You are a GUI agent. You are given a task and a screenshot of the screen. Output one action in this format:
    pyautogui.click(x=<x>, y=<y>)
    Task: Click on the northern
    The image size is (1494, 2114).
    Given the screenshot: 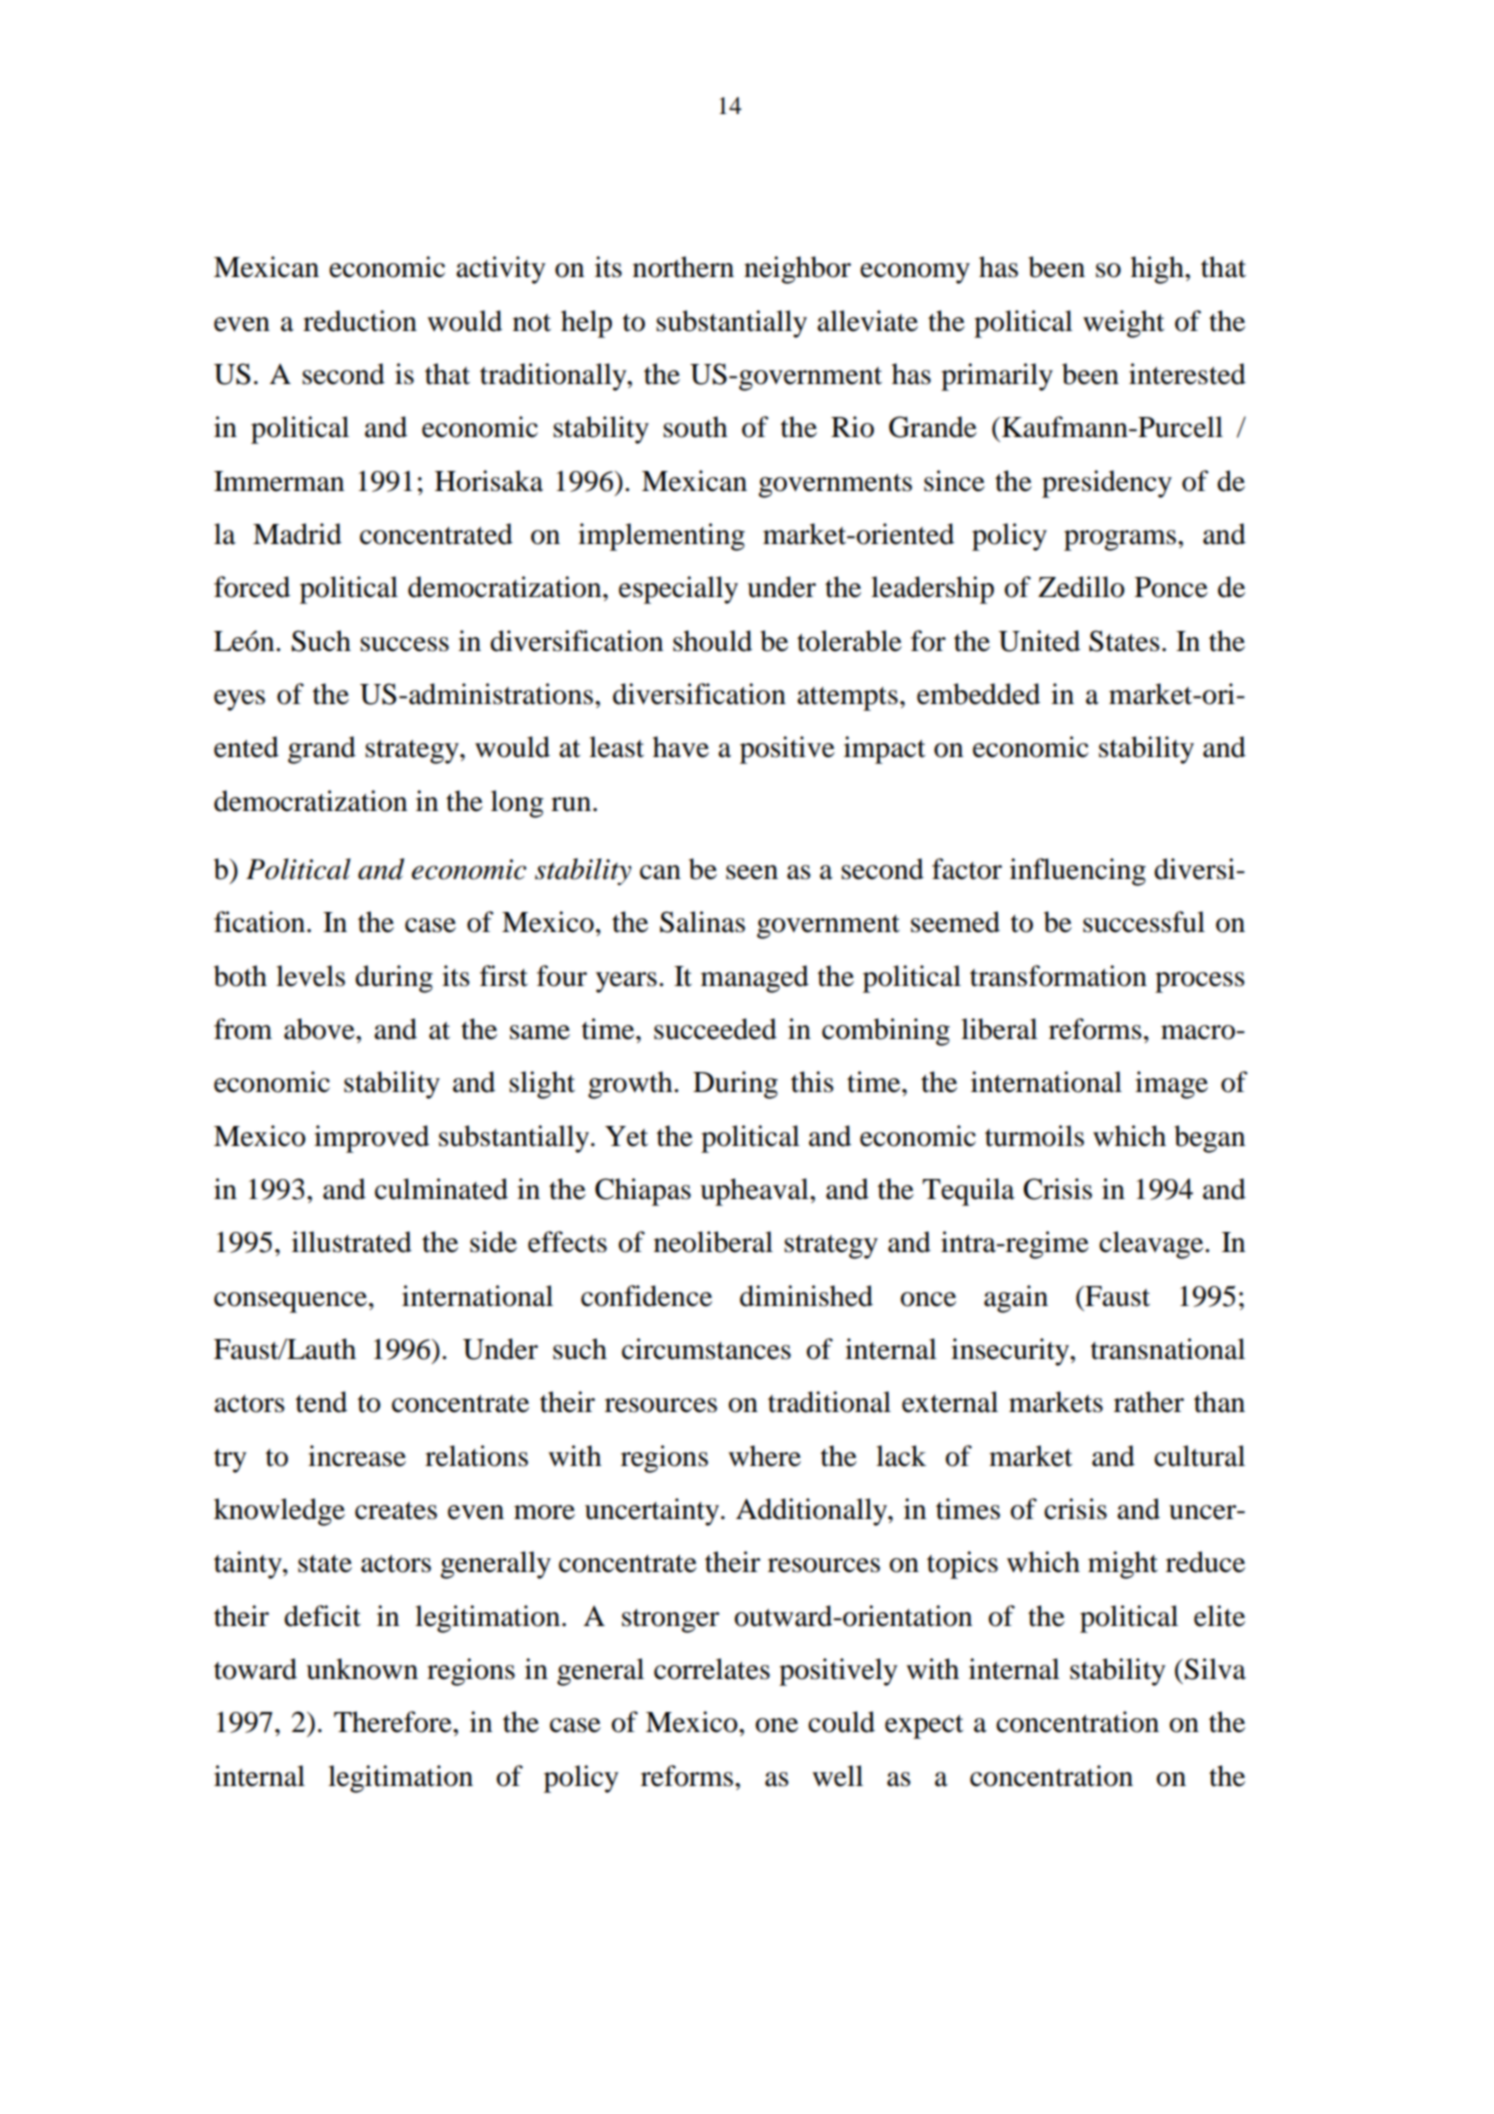 What is the action you would take?
    pyautogui.click(x=683, y=267)
